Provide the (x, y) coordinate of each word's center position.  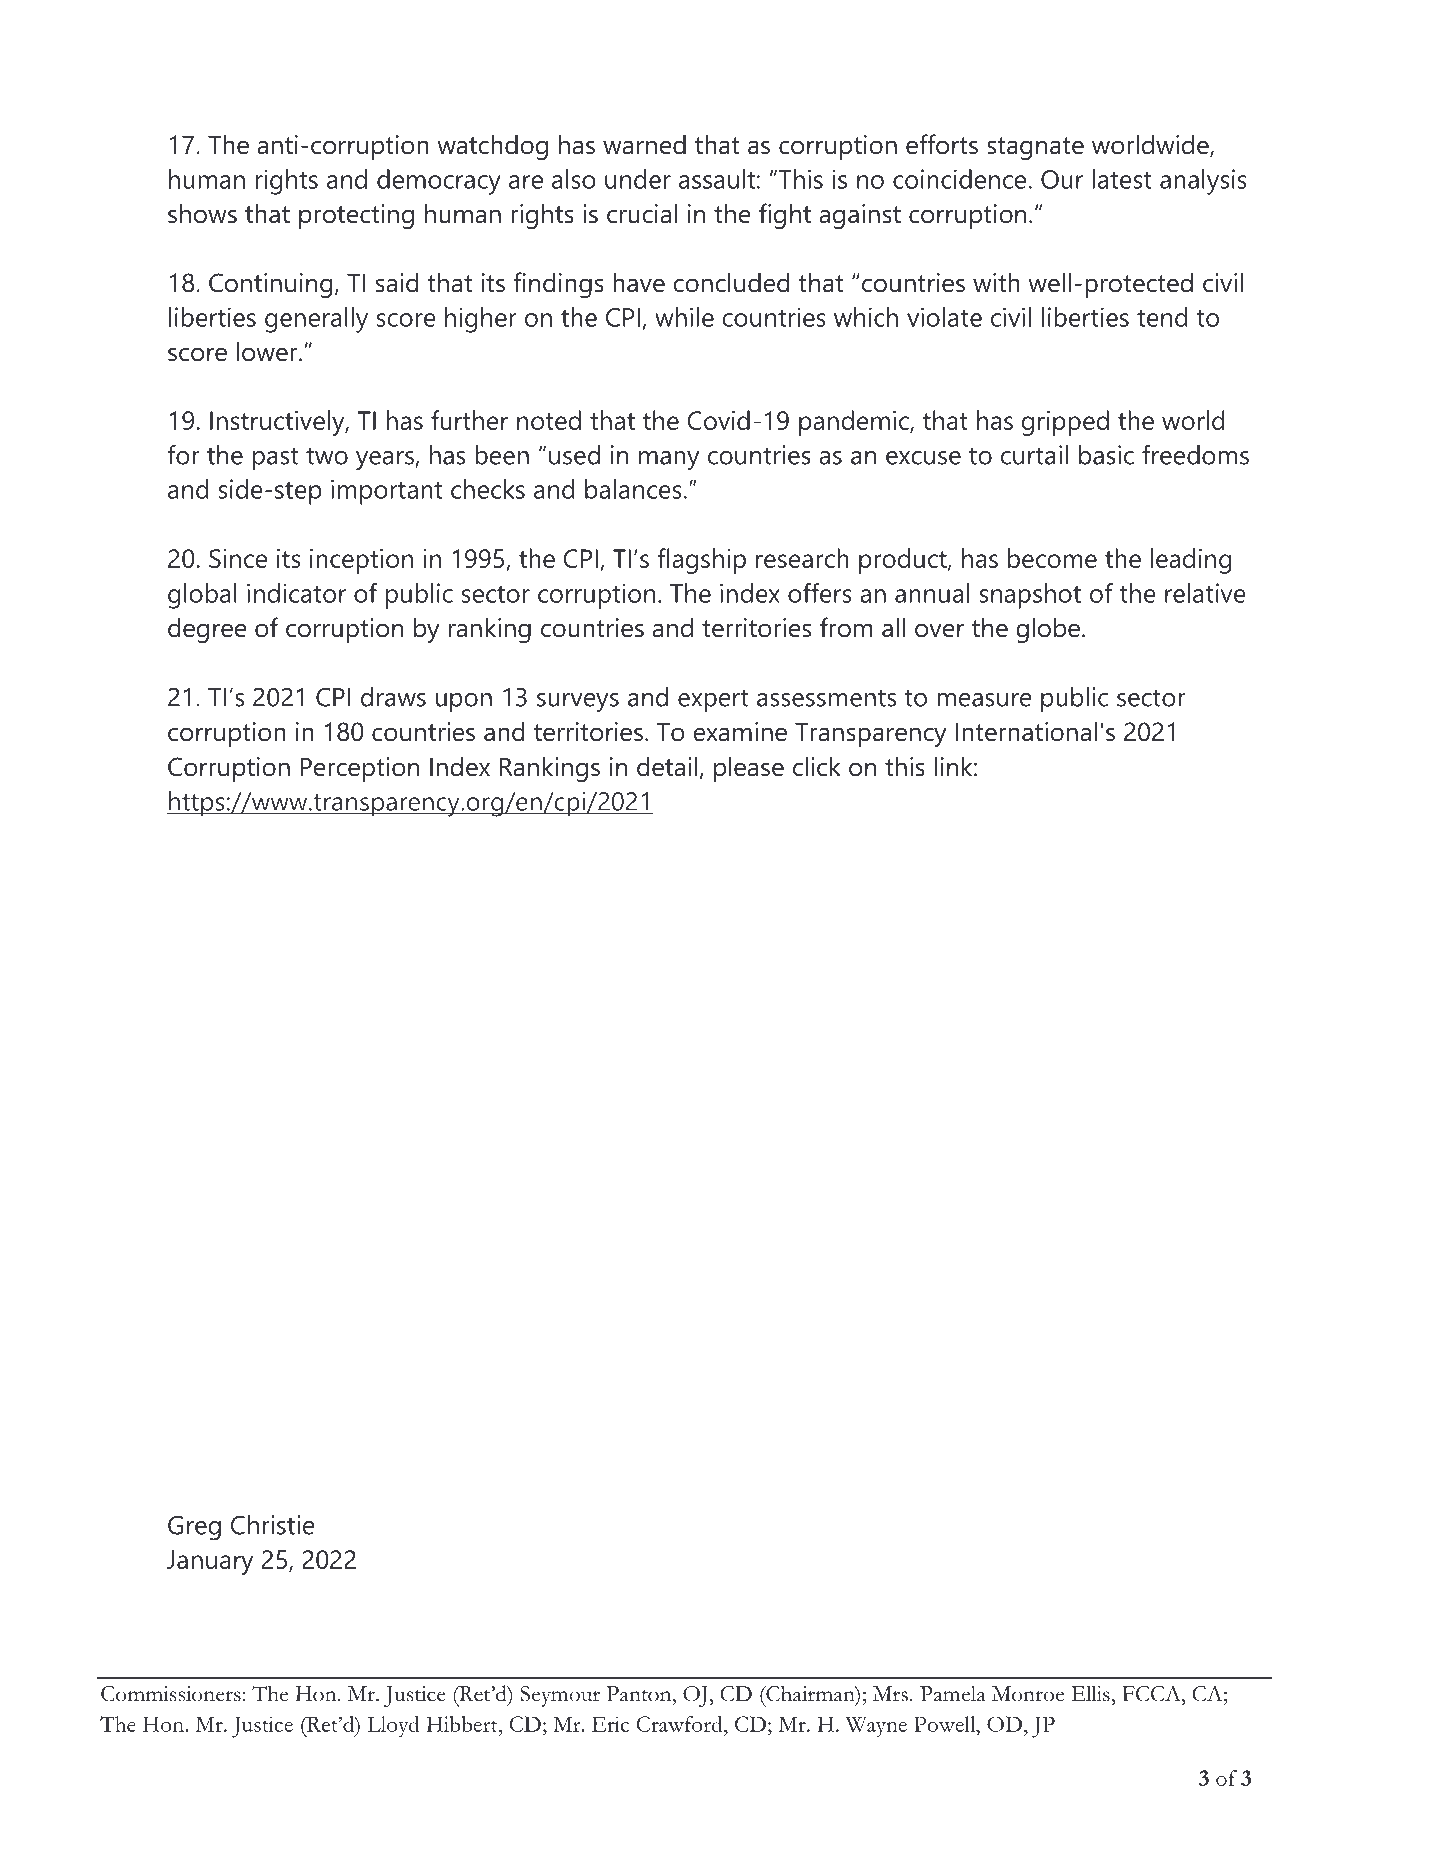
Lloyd (393, 1727)
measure (984, 700)
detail (667, 766)
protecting (356, 216)
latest (1122, 179)
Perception (359, 769)
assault (717, 179)
